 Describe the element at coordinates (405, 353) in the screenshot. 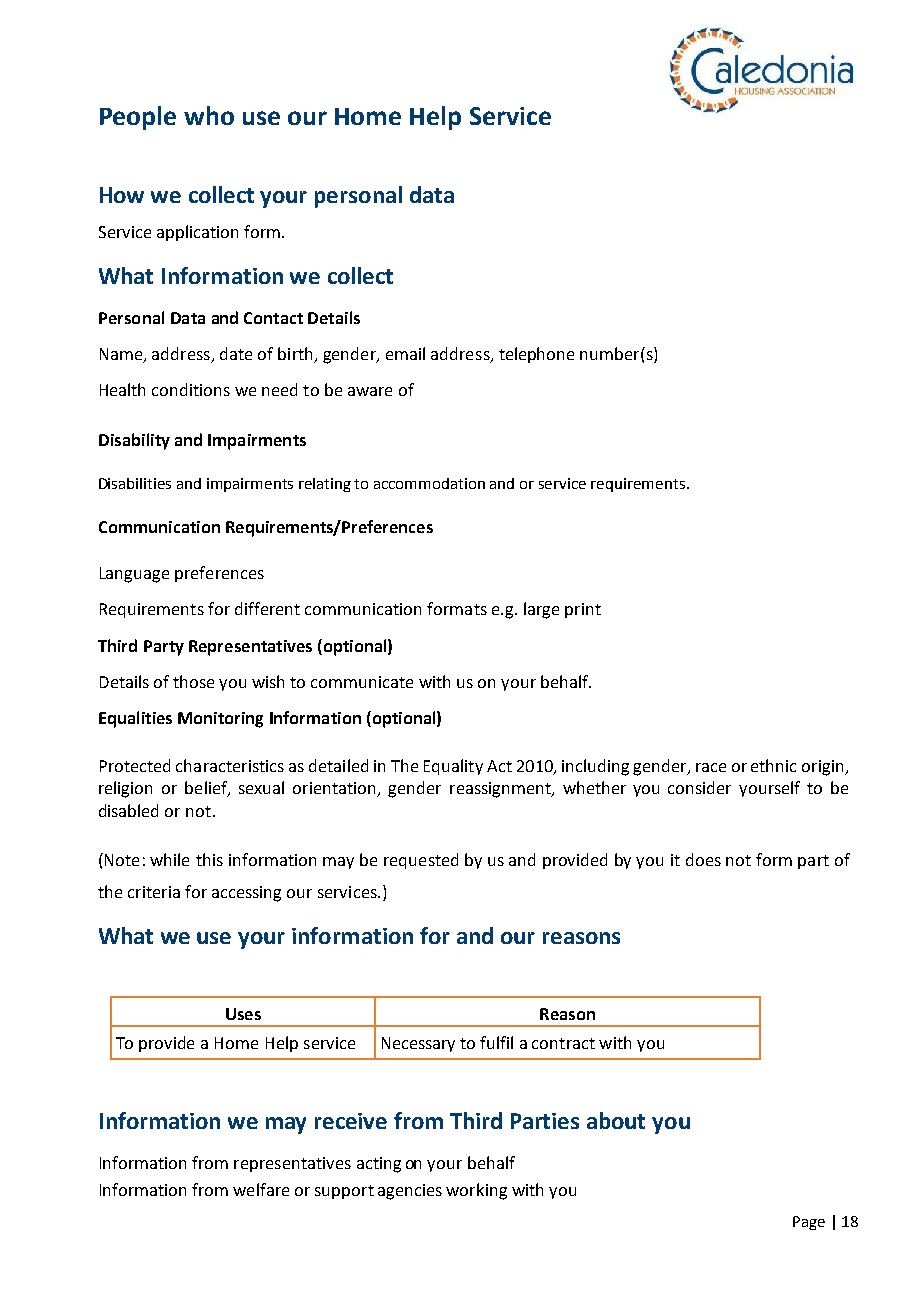

I see `email` at that location.
